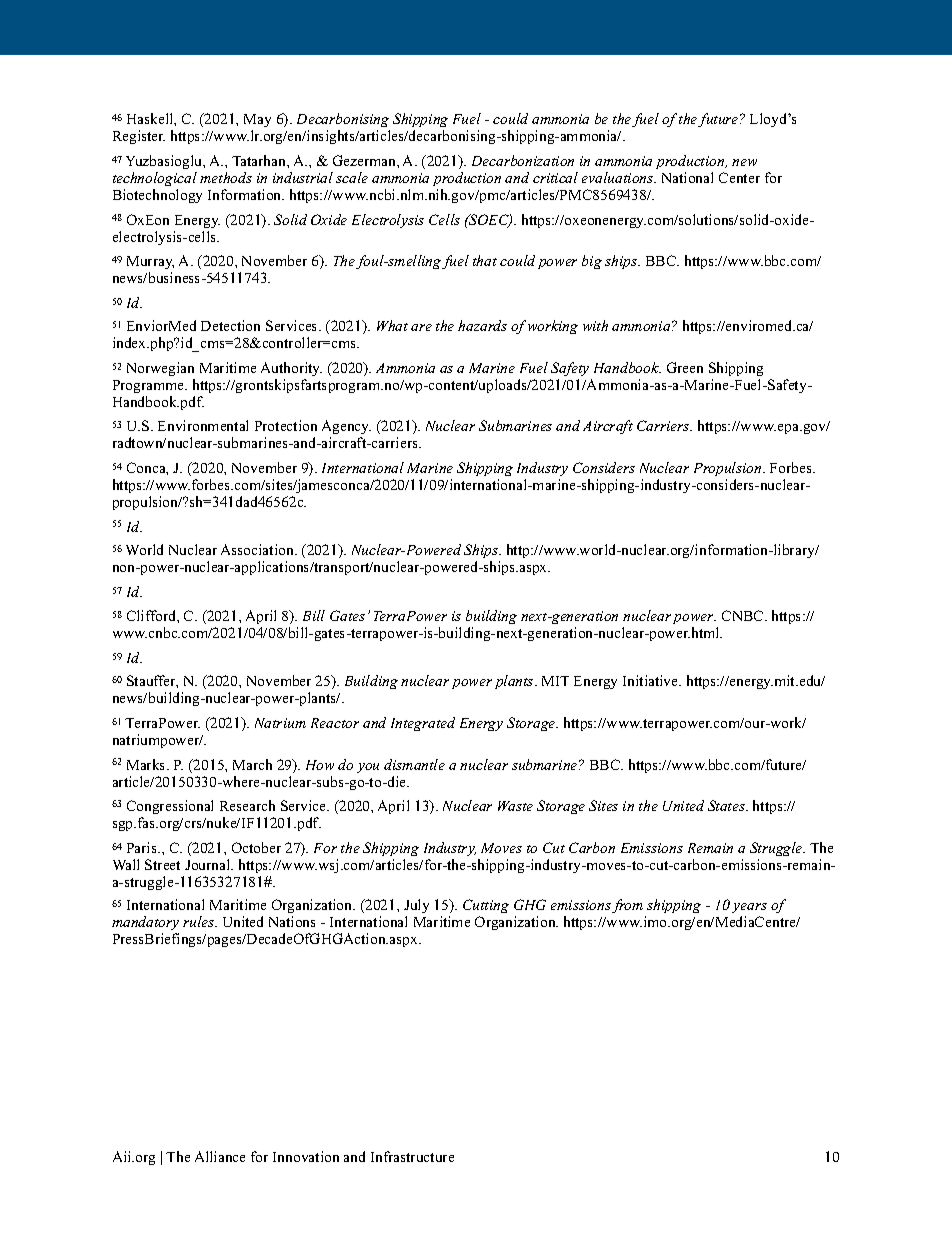 The width and height of the page is (952, 1233). Describe the element at coordinates (226, 177) in the page. I see `methods` at that location.
